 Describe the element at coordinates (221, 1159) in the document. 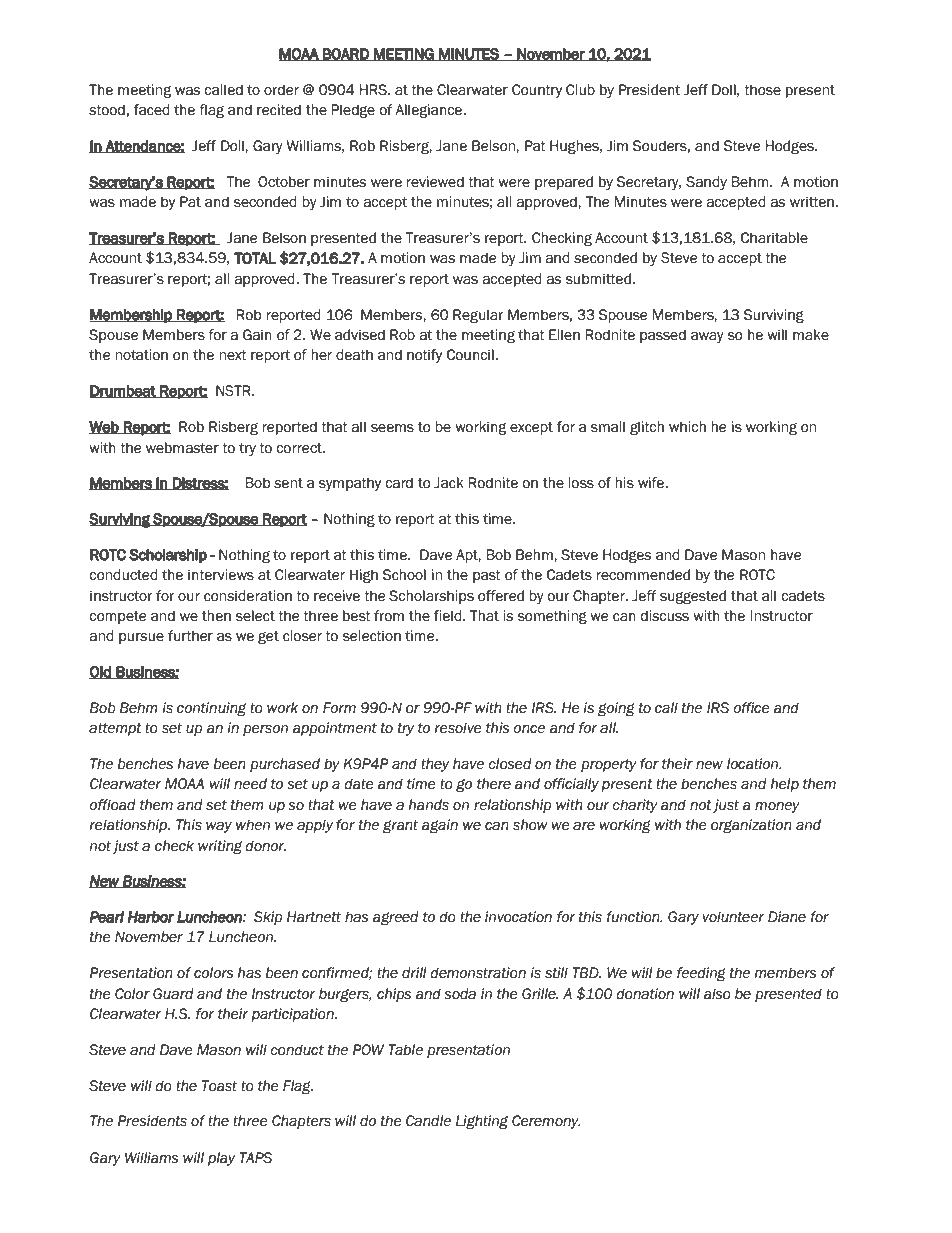

I see `play` at that location.
